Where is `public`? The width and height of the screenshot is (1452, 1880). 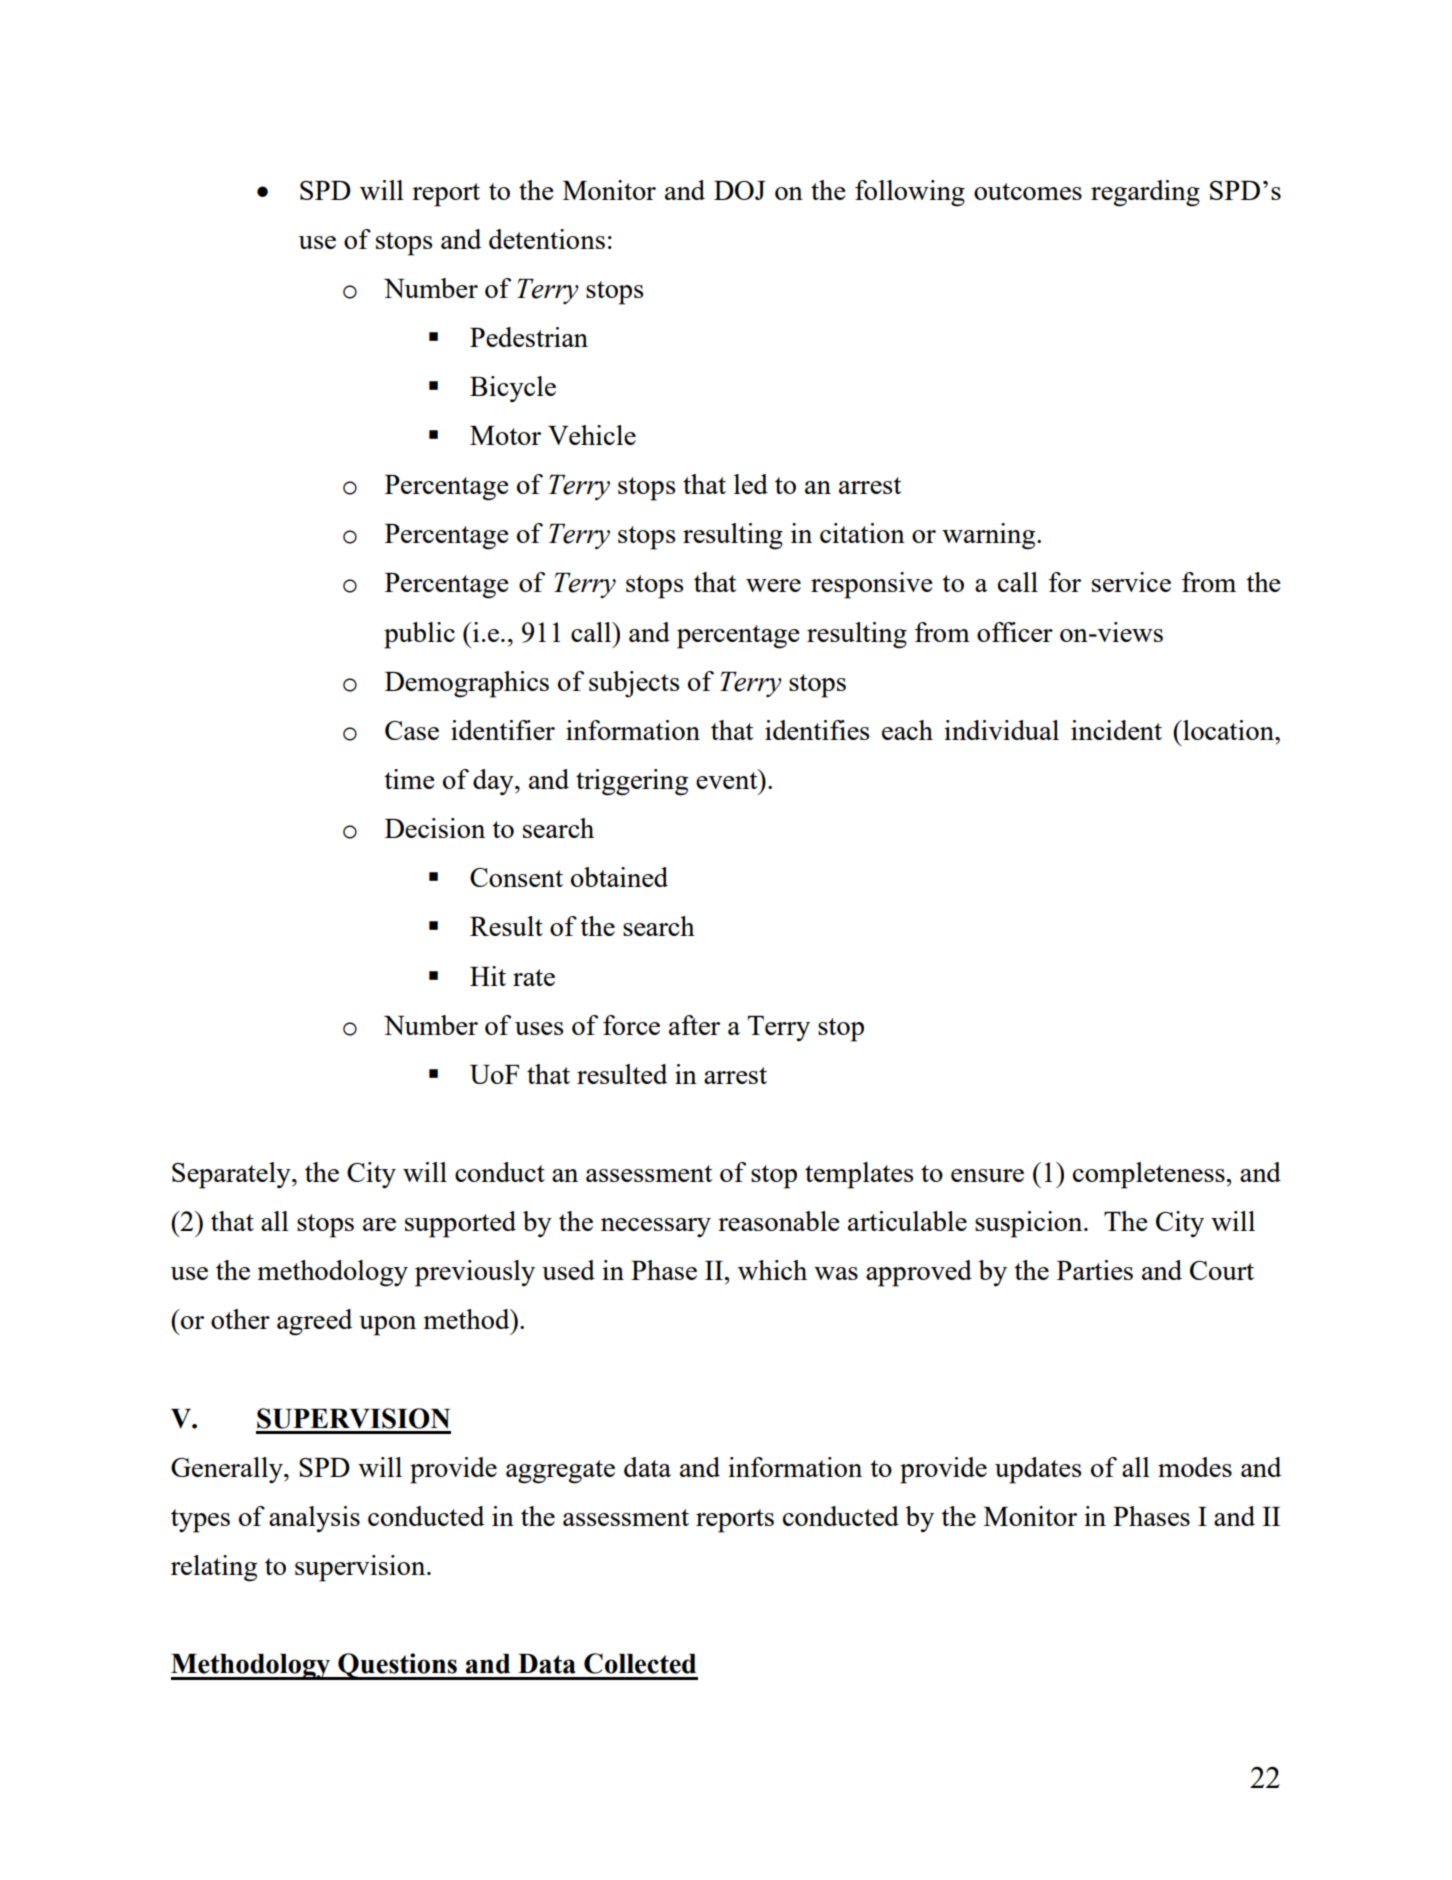
public is located at coordinates (419, 635).
